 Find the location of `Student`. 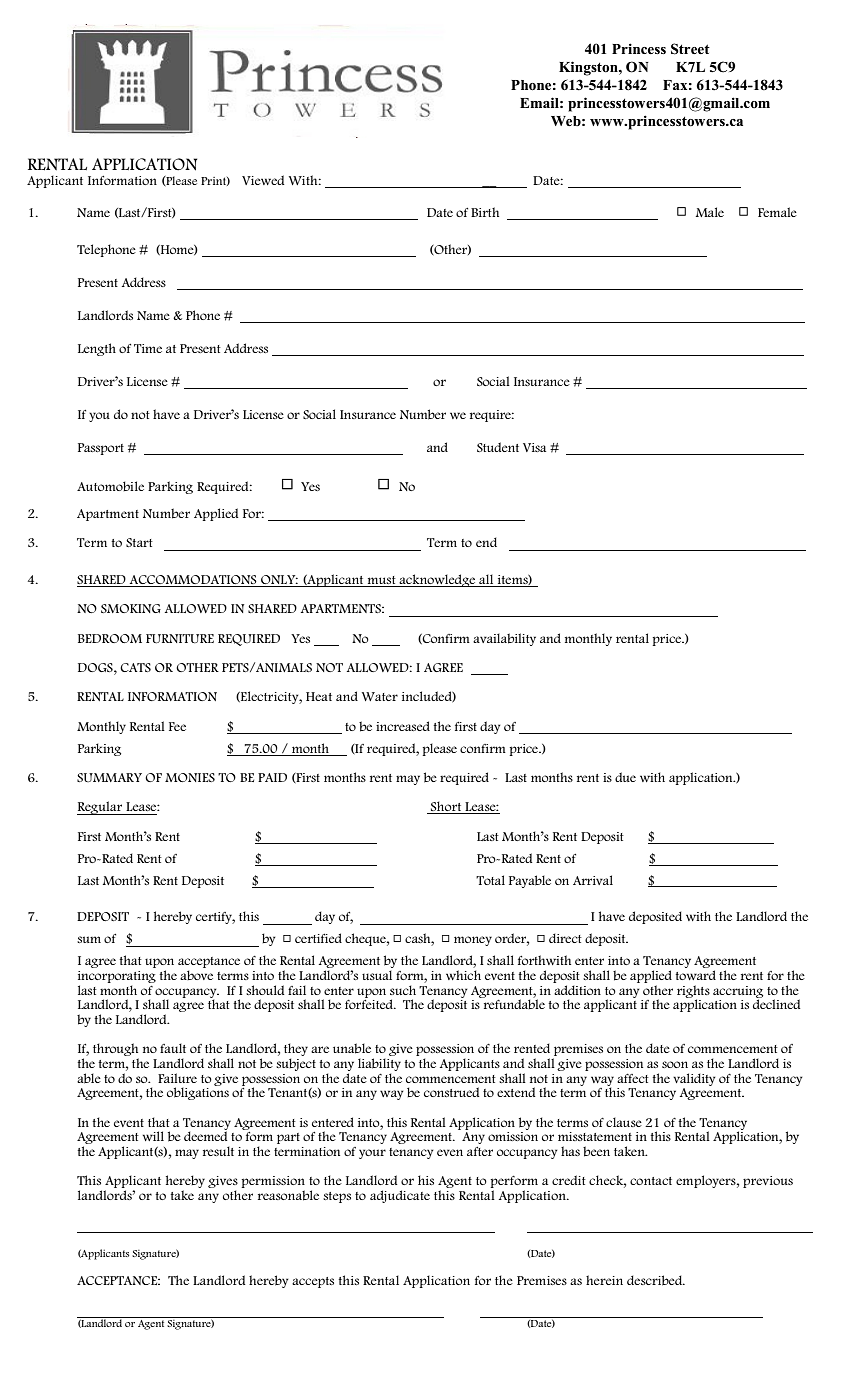

Student is located at coordinates (498, 447).
